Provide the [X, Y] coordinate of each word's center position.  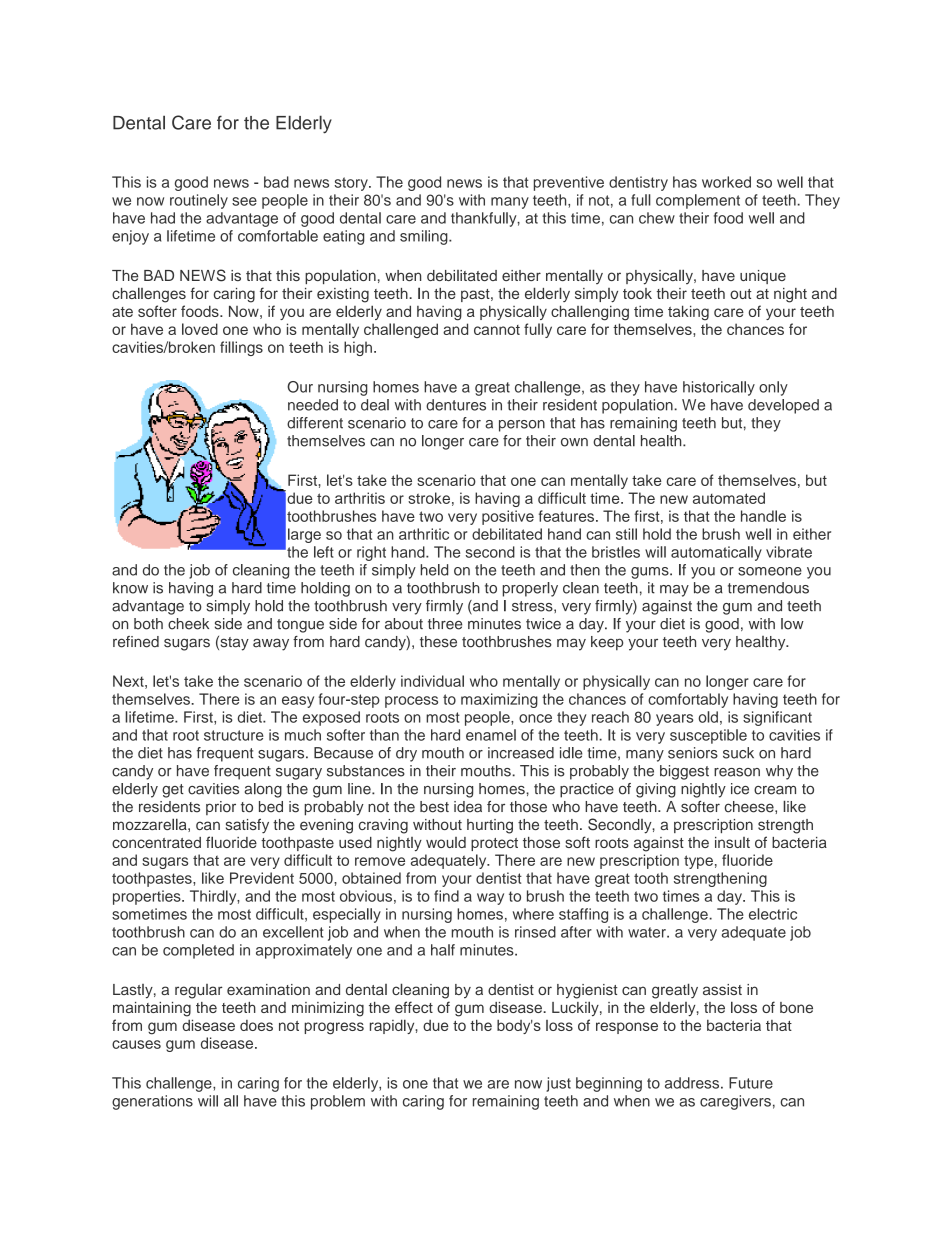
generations [152, 1102]
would [446, 842]
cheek [188, 624]
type [698, 862]
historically [719, 388]
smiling [425, 237]
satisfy [247, 826]
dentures [456, 405]
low [792, 624]
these [438, 642]
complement [698, 201]
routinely [199, 201]
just [558, 1084]
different [315, 423]
